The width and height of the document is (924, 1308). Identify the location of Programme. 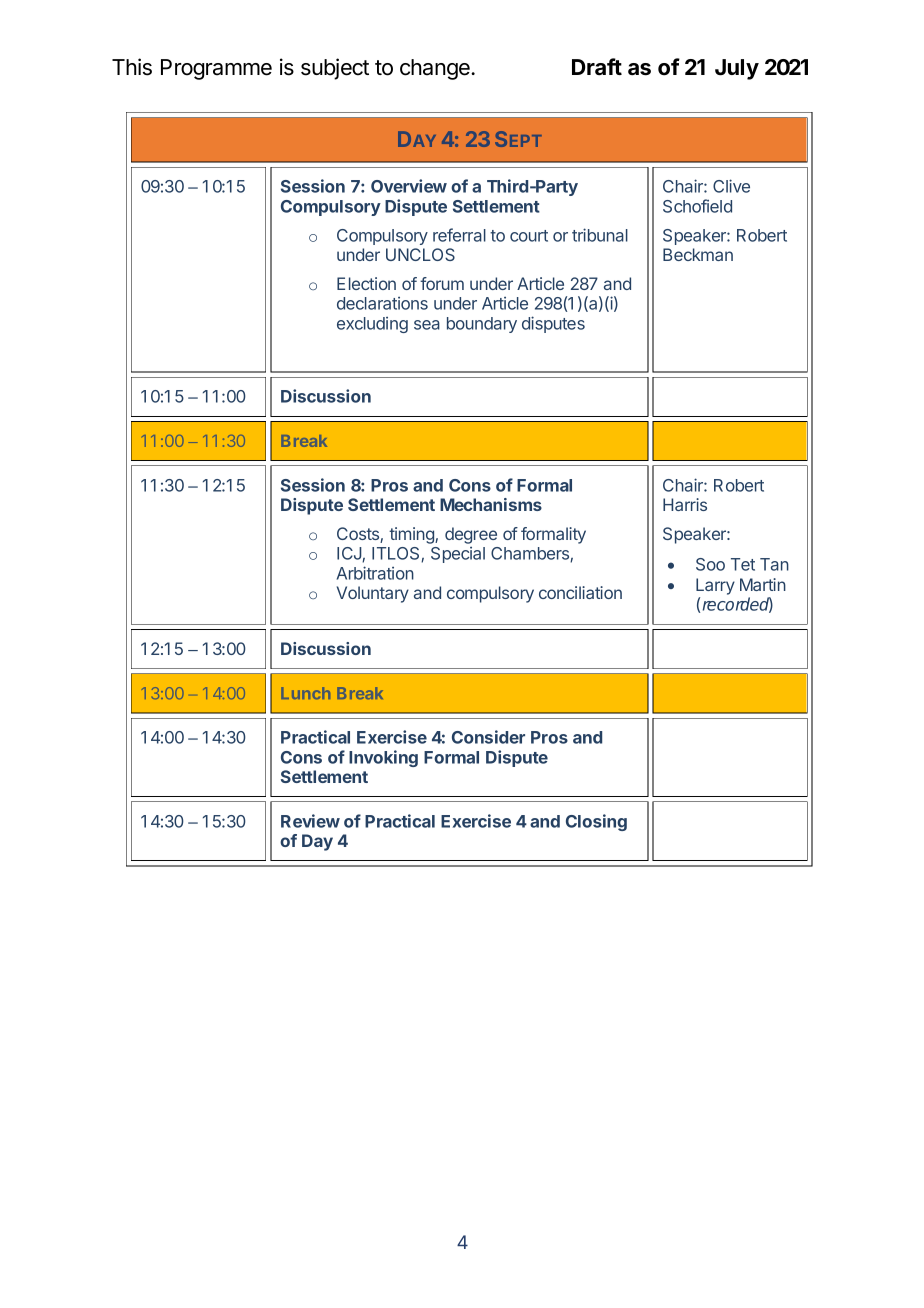
(216, 69).
